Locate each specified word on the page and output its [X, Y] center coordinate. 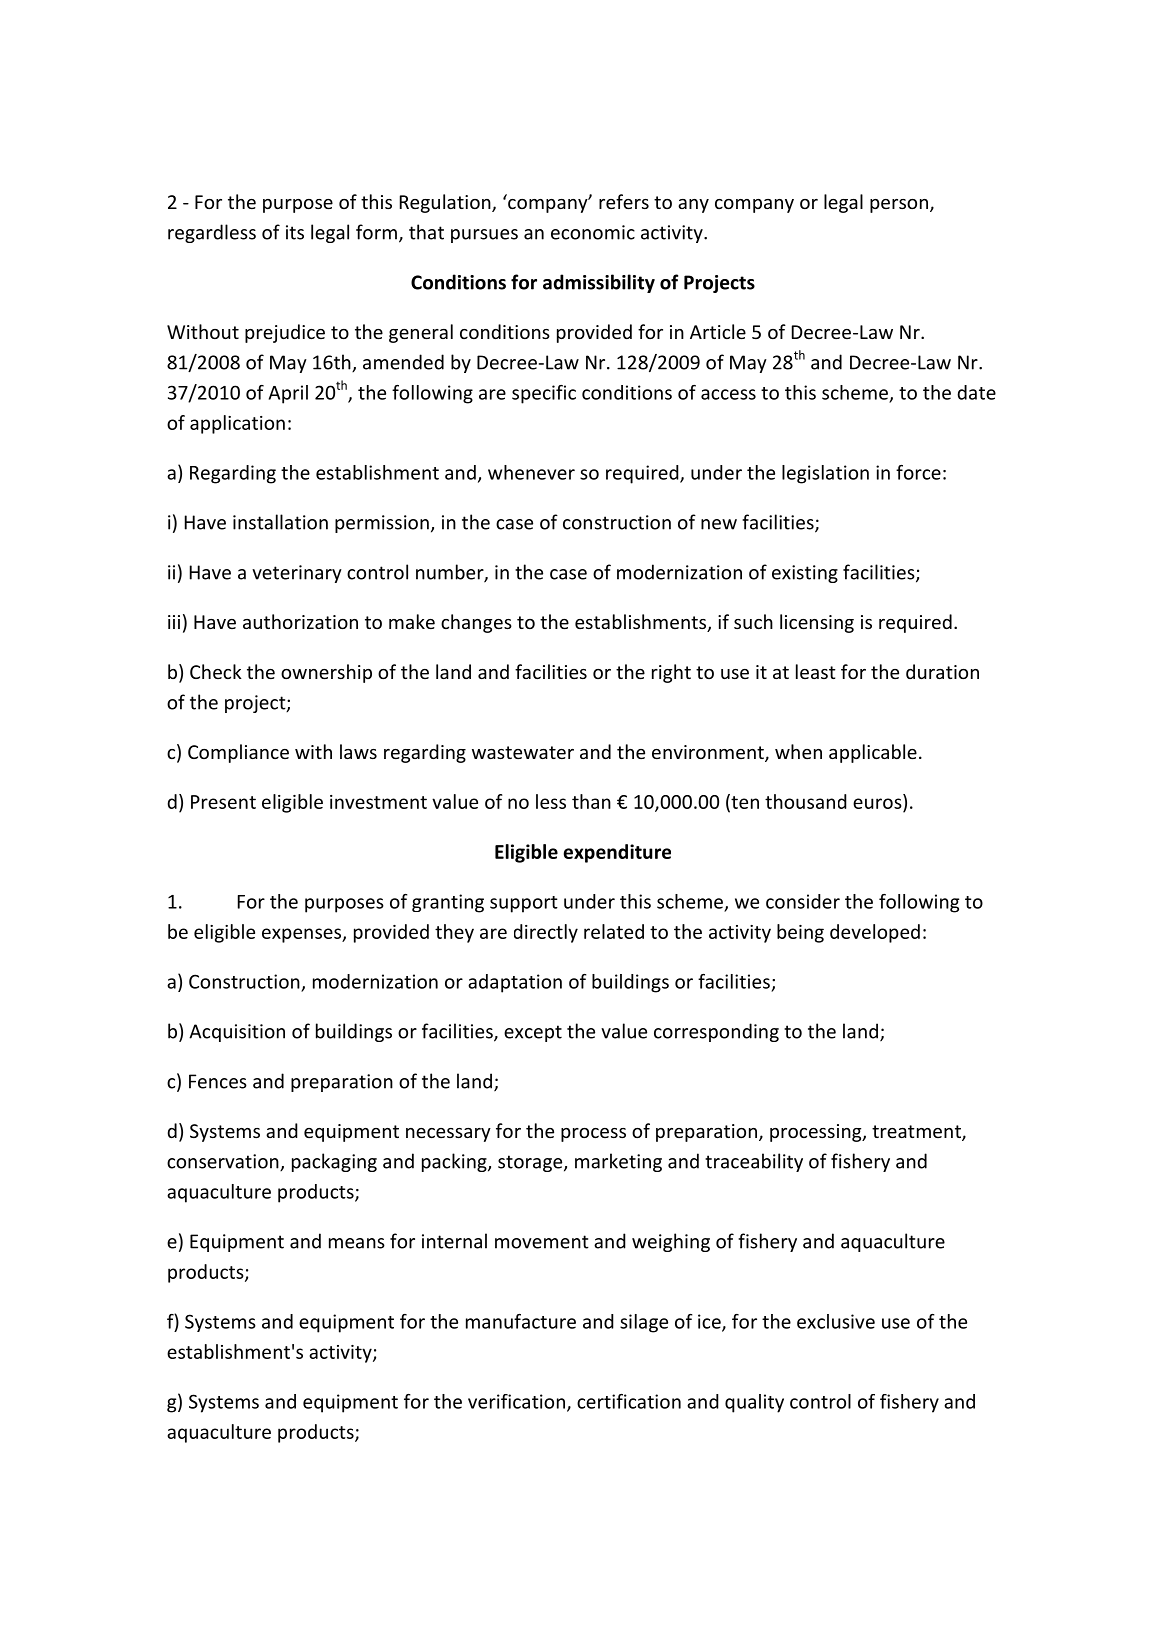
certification [629, 1401]
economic [593, 232]
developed [875, 933]
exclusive [836, 1321]
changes [476, 623]
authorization [300, 621]
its [295, 232]
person [899, 206]
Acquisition [237, 1033]
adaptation [515, 983]
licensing [817, 623]
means [357, 1243]
